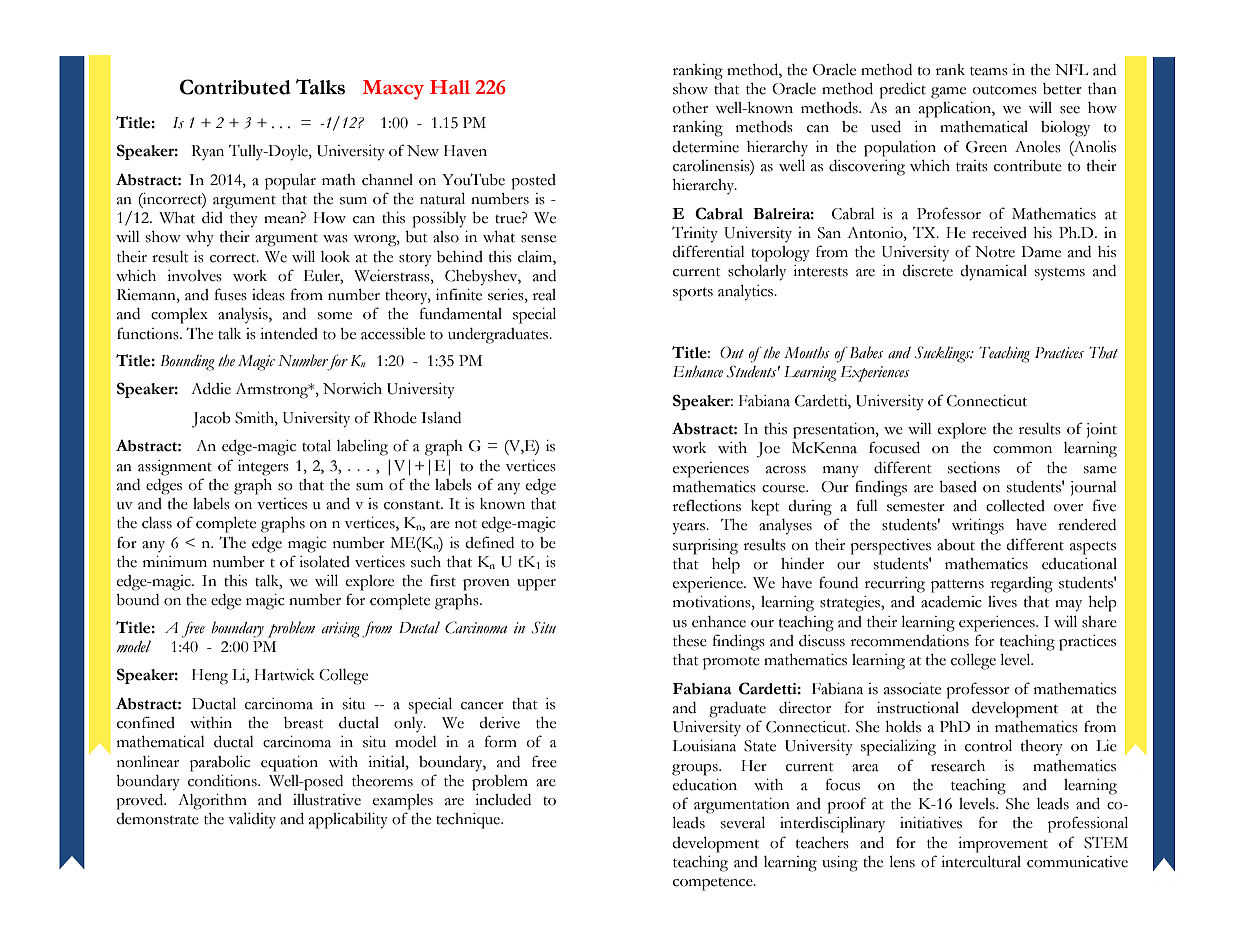 The height and width of the screenshot is (952, 1233). What do you see at coordinates (690, 108) in the screenshot?
I see `other` at bounding box center [690, 108].
